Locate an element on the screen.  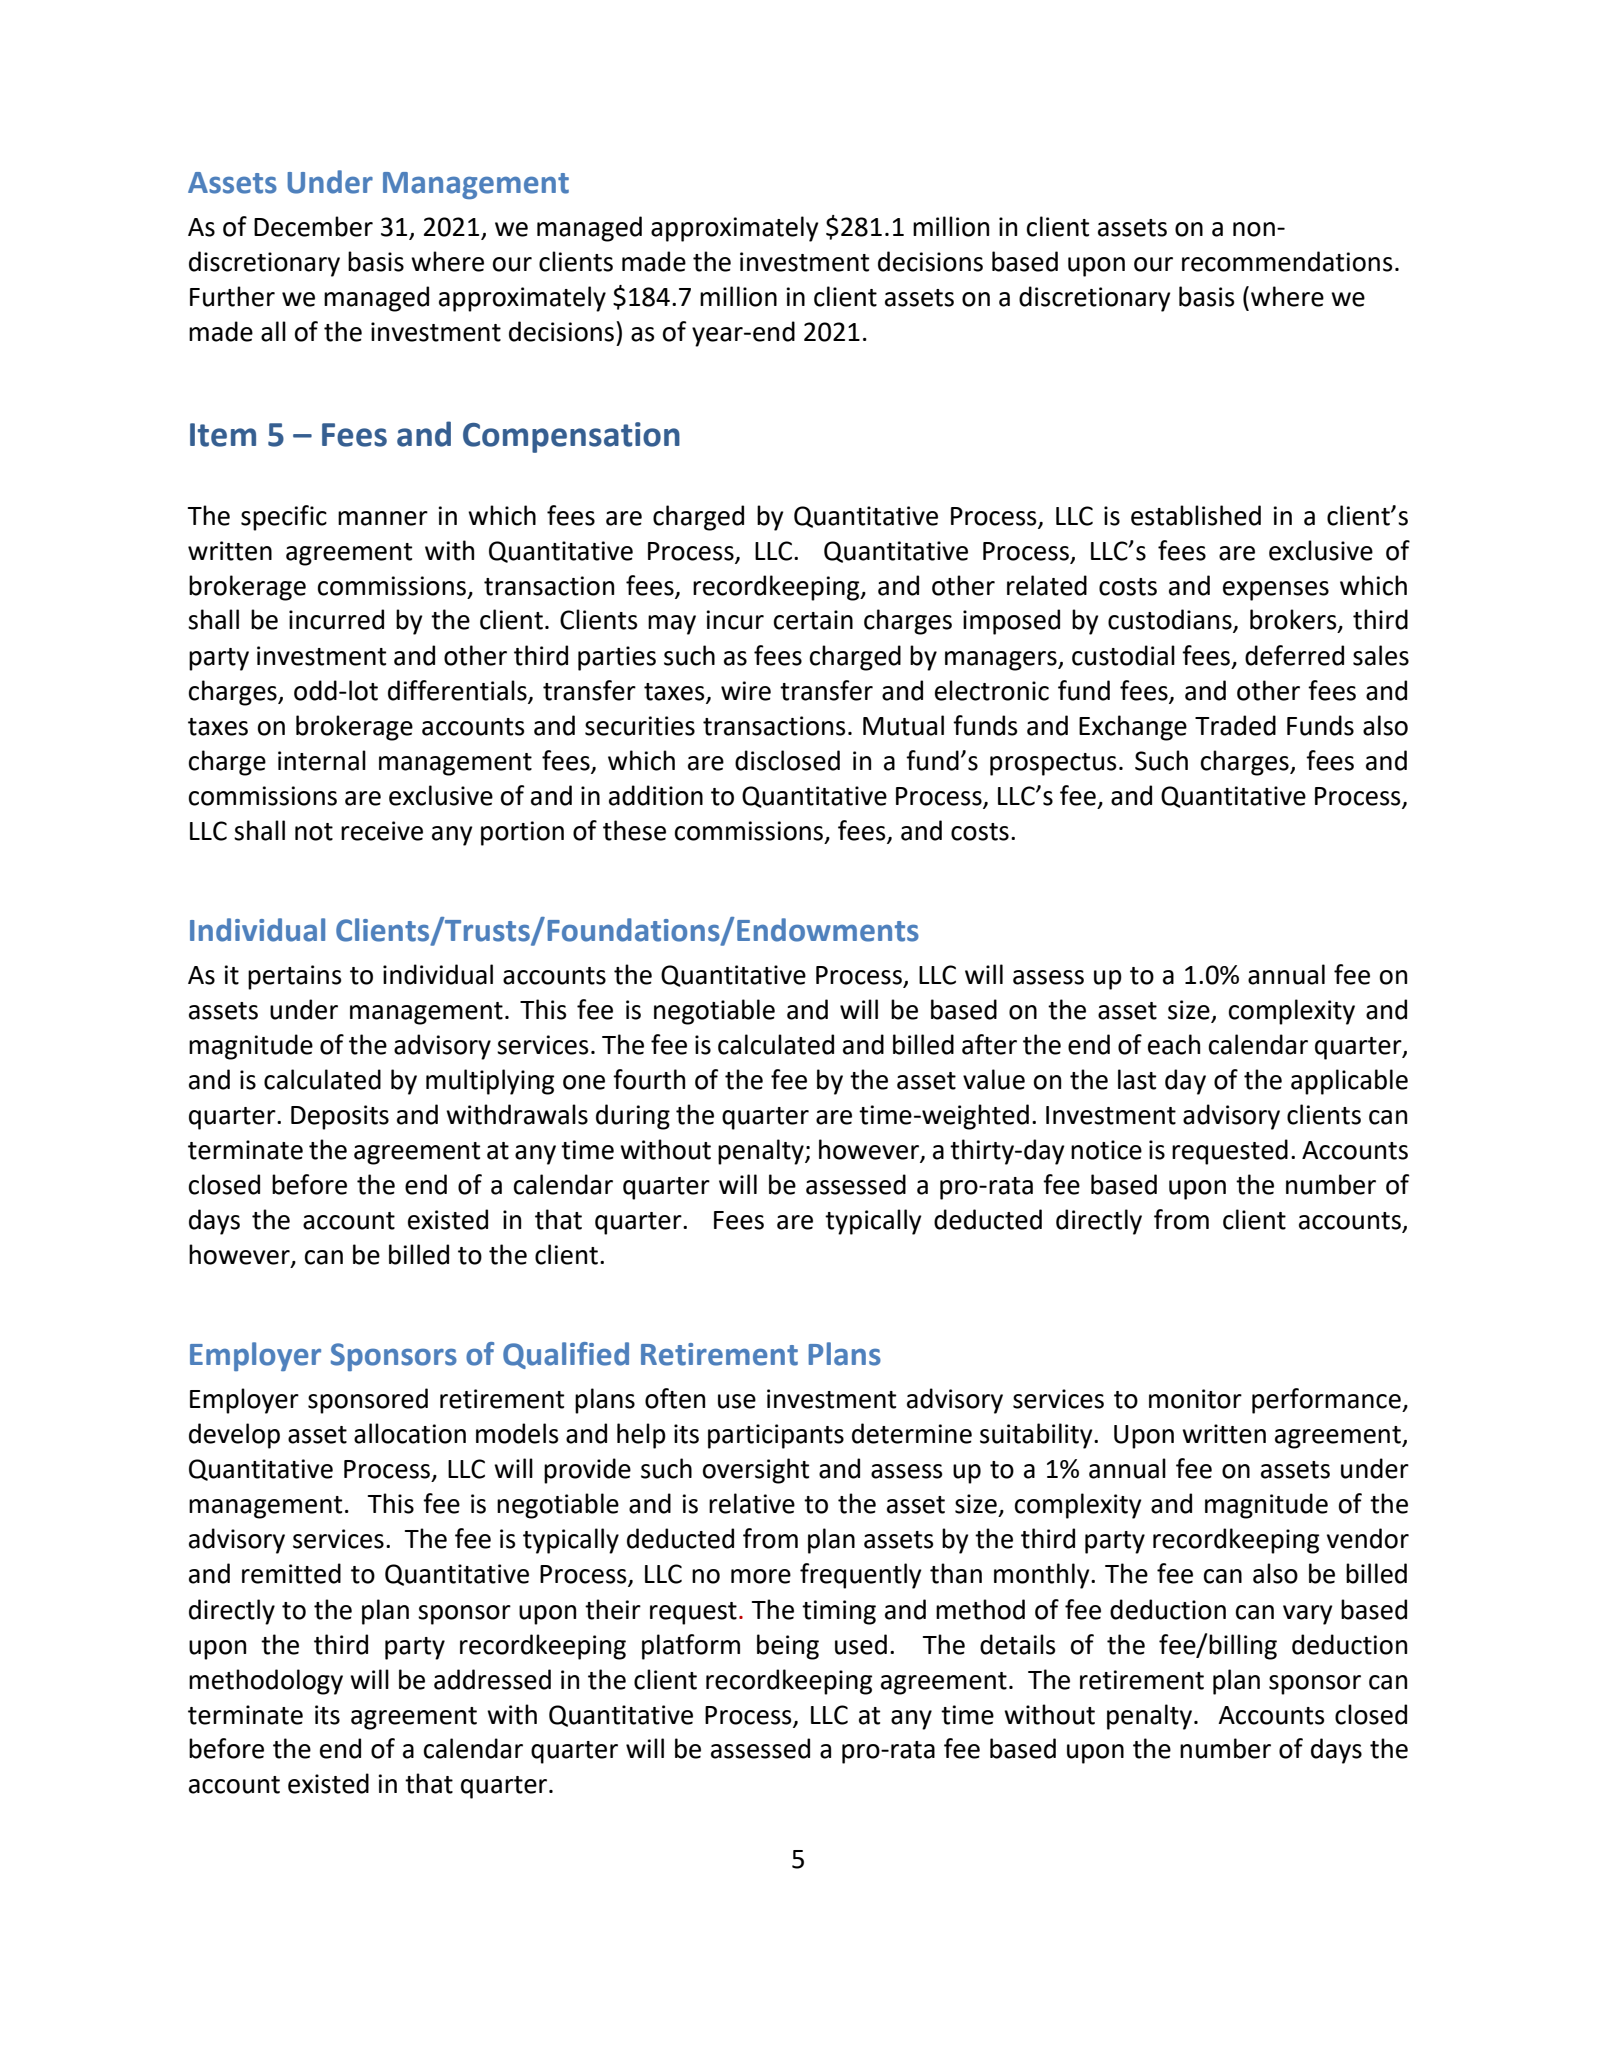
Compensation is located at coordinates (571, 437).
